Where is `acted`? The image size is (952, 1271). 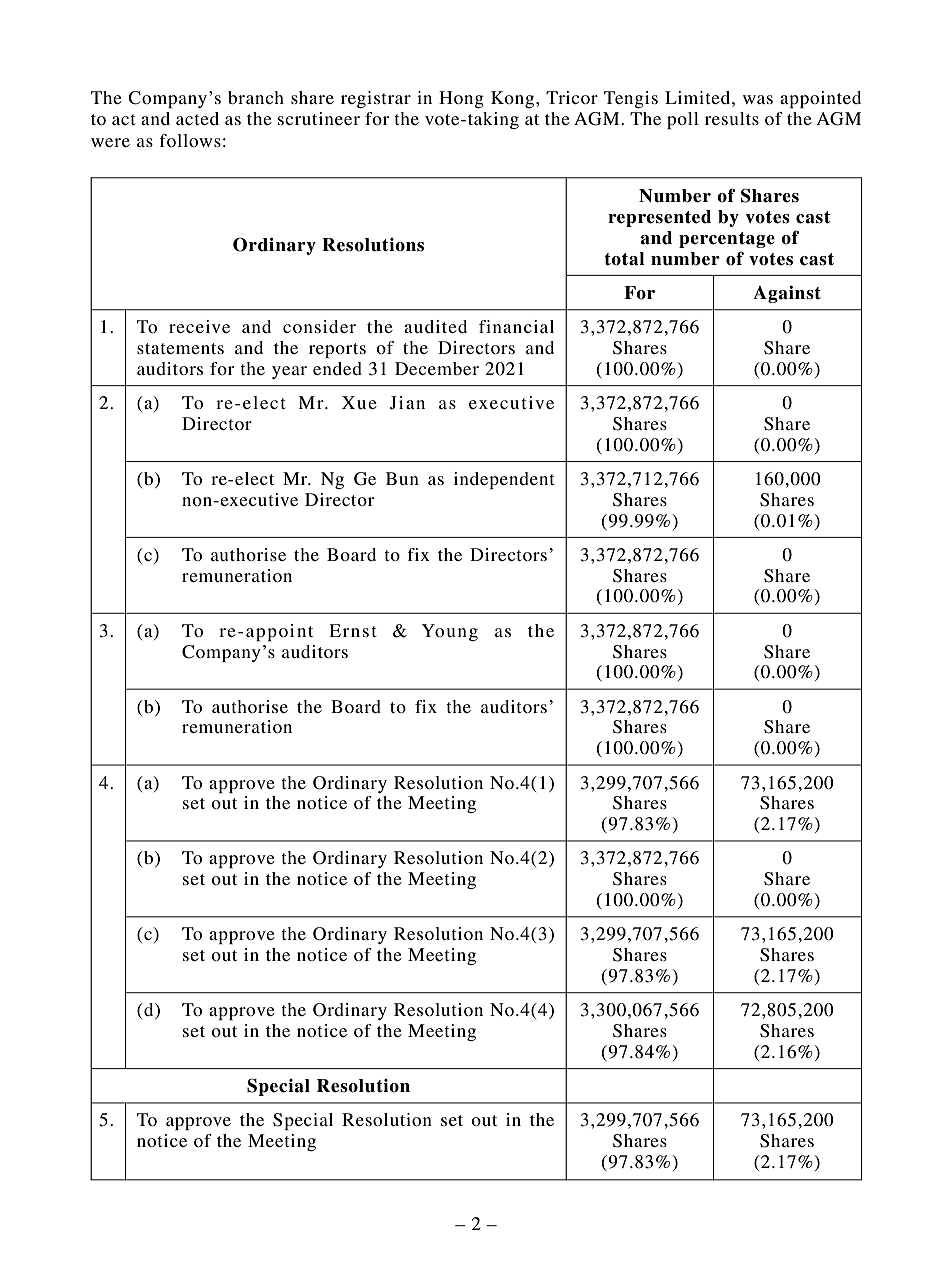 acted is located at coordinates (197, 118).
